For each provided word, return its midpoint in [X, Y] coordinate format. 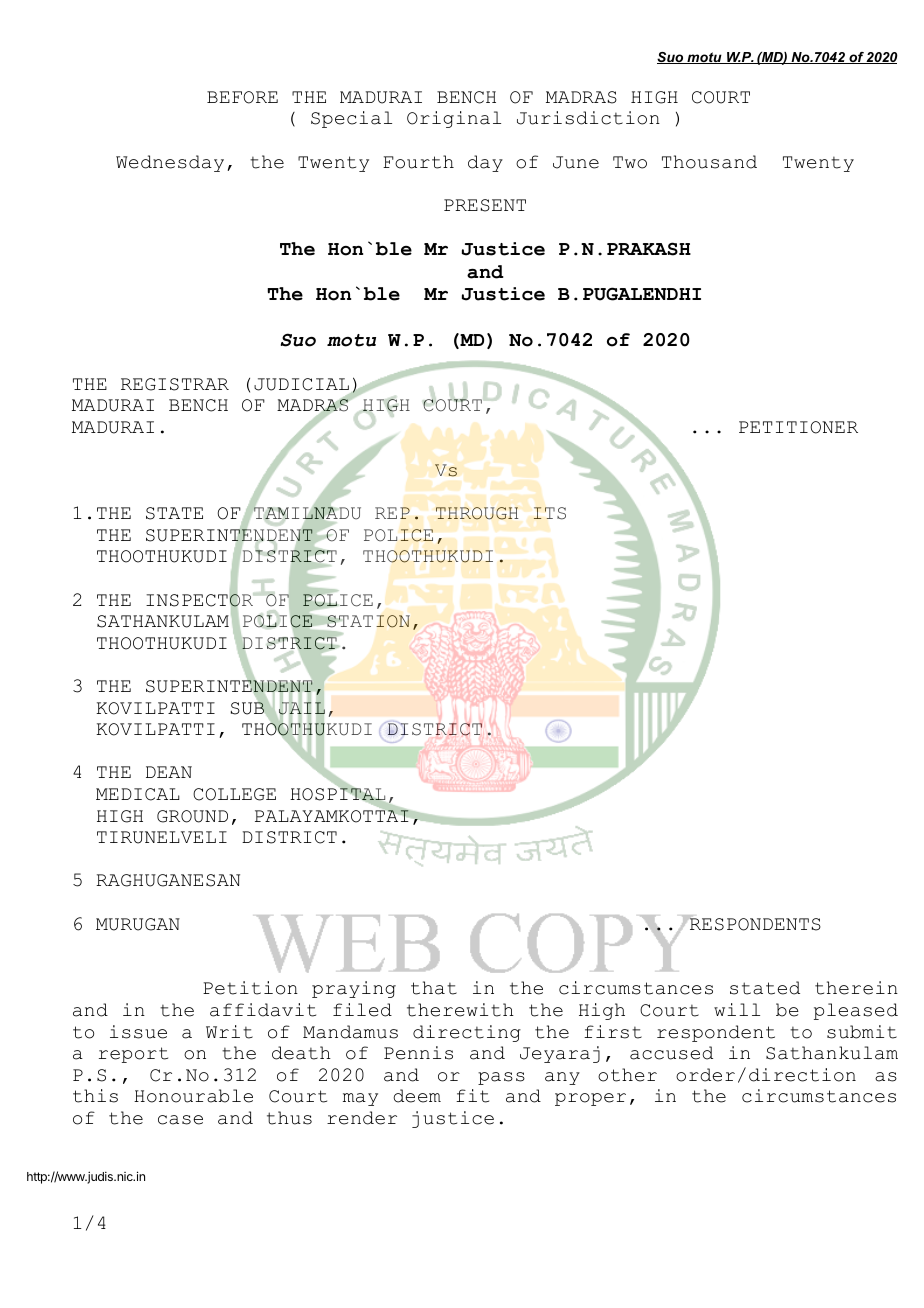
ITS [550, 513]
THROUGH [477, 513]
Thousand [709, 162]
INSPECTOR [200, 600]
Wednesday [170, 163]
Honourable [193, 1096]
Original [454, 119]
